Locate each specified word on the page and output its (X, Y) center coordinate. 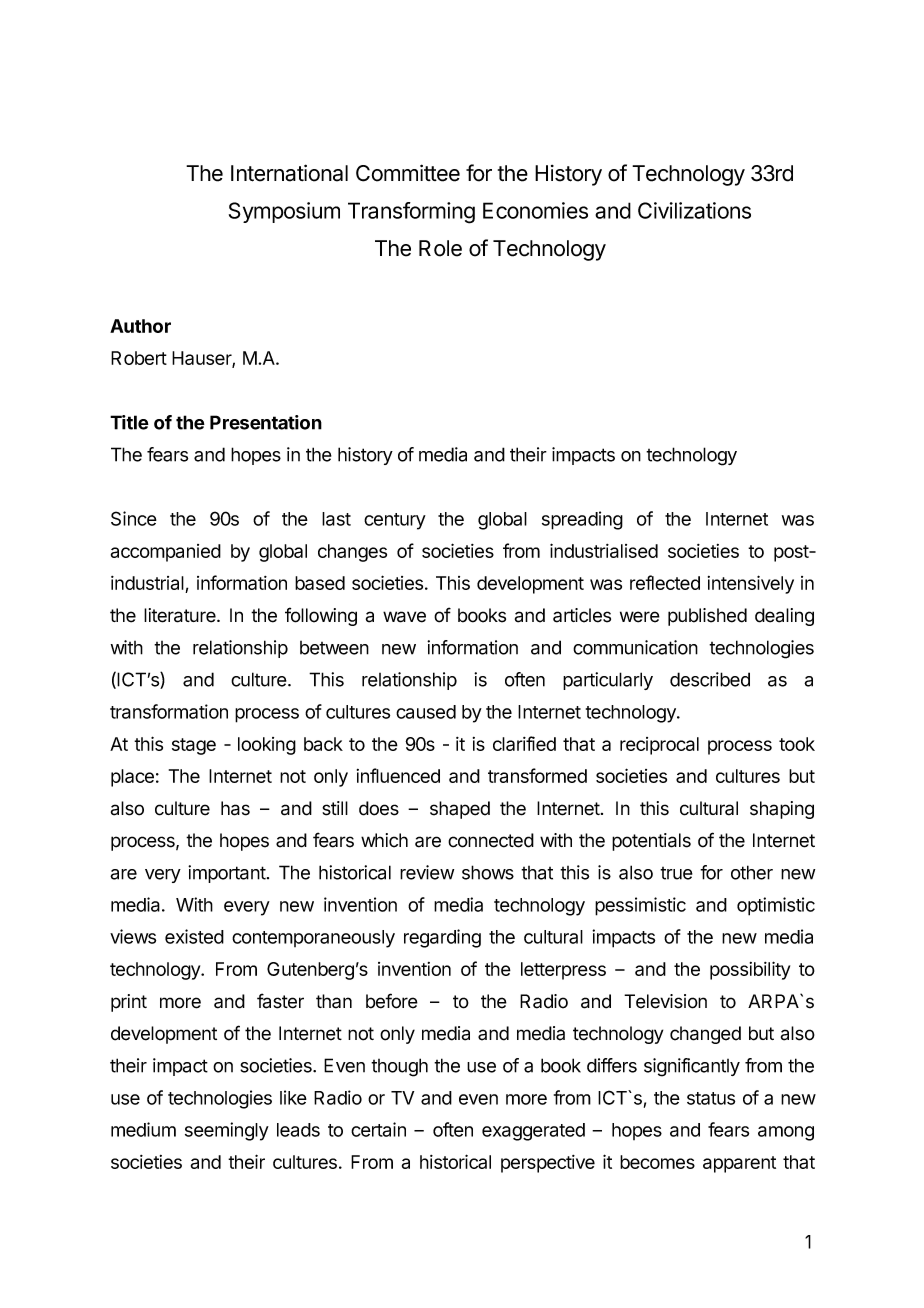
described (710, 679)
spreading (582, 520)
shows (488, 872)
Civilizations (694, 210)
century (395, 521)
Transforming (411, 213)
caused (426, 712)
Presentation (266, 422)
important (227, 874)
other (752, 872)
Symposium (284, 212)
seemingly (227, 1131)
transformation (169, 711)
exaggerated (533, 1132)
